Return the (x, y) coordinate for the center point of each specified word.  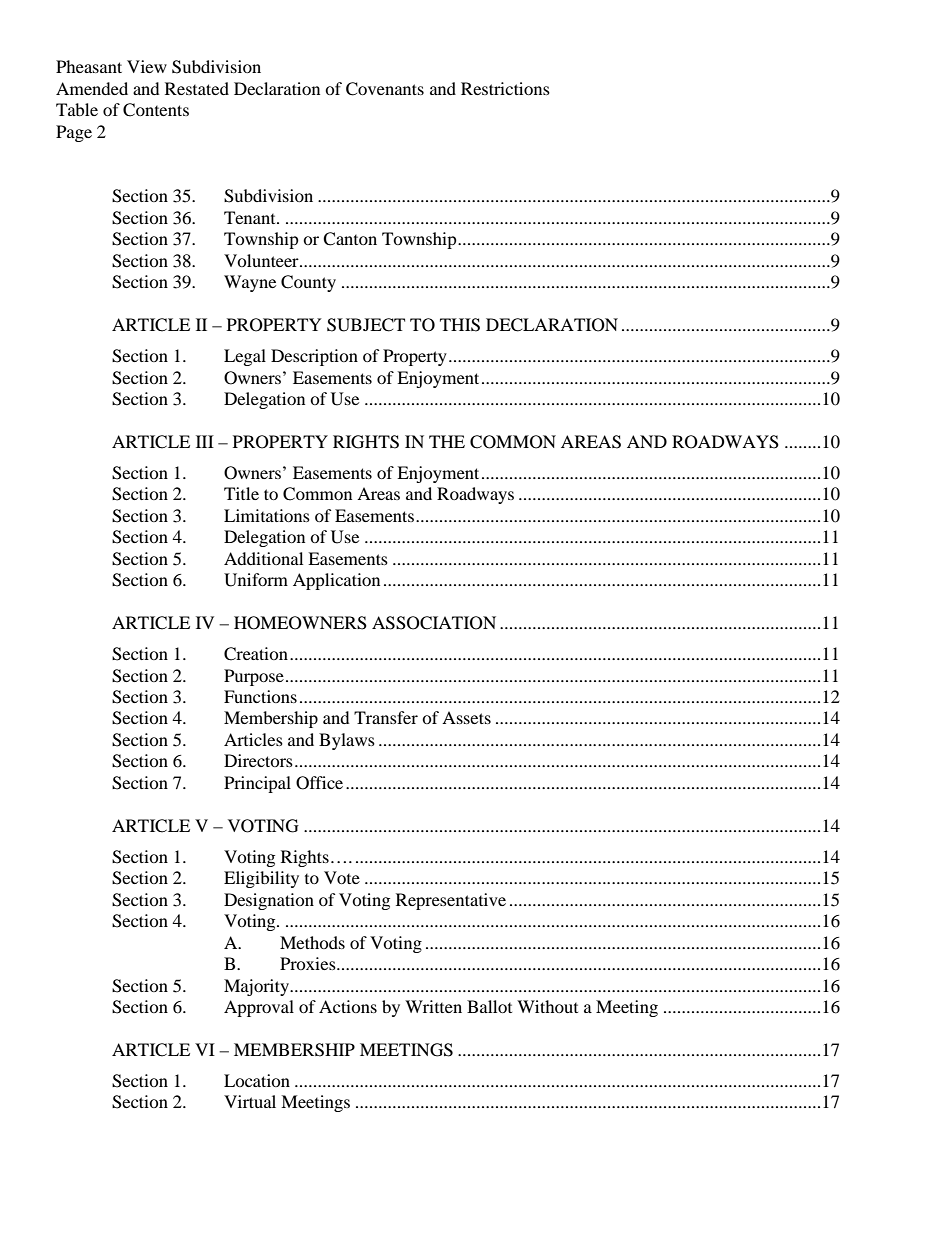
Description (314, 357)
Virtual (250, 1101)
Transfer (386, 717)
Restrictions (505, 88)
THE (447, 441)
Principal (257, 784)
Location (257, 1080)
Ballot (489, 1006)
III (205, 441)
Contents (156, 110)
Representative (451, 901)
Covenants (385, 89)
